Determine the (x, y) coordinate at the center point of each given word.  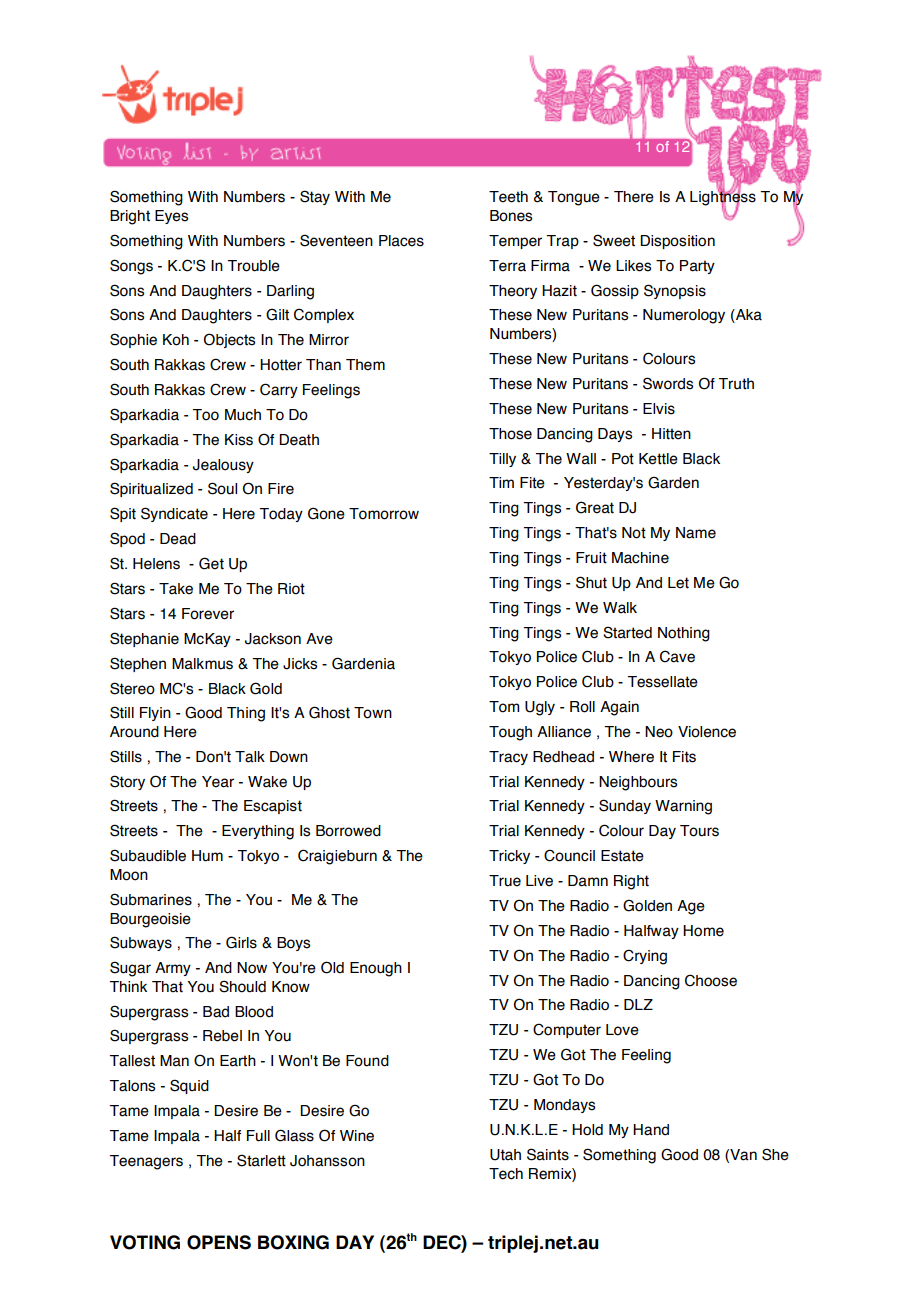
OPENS (219, 1242)
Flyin (155, 714)
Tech (506, 1174)
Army (173, 969)
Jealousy (223, 466)
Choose (711, 980)
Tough (510, 733)
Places (401, 241)
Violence (707, 732)
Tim (501, 482)
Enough (376, 969)
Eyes (171, 217)
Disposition (677, 242)
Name (696, 533)
